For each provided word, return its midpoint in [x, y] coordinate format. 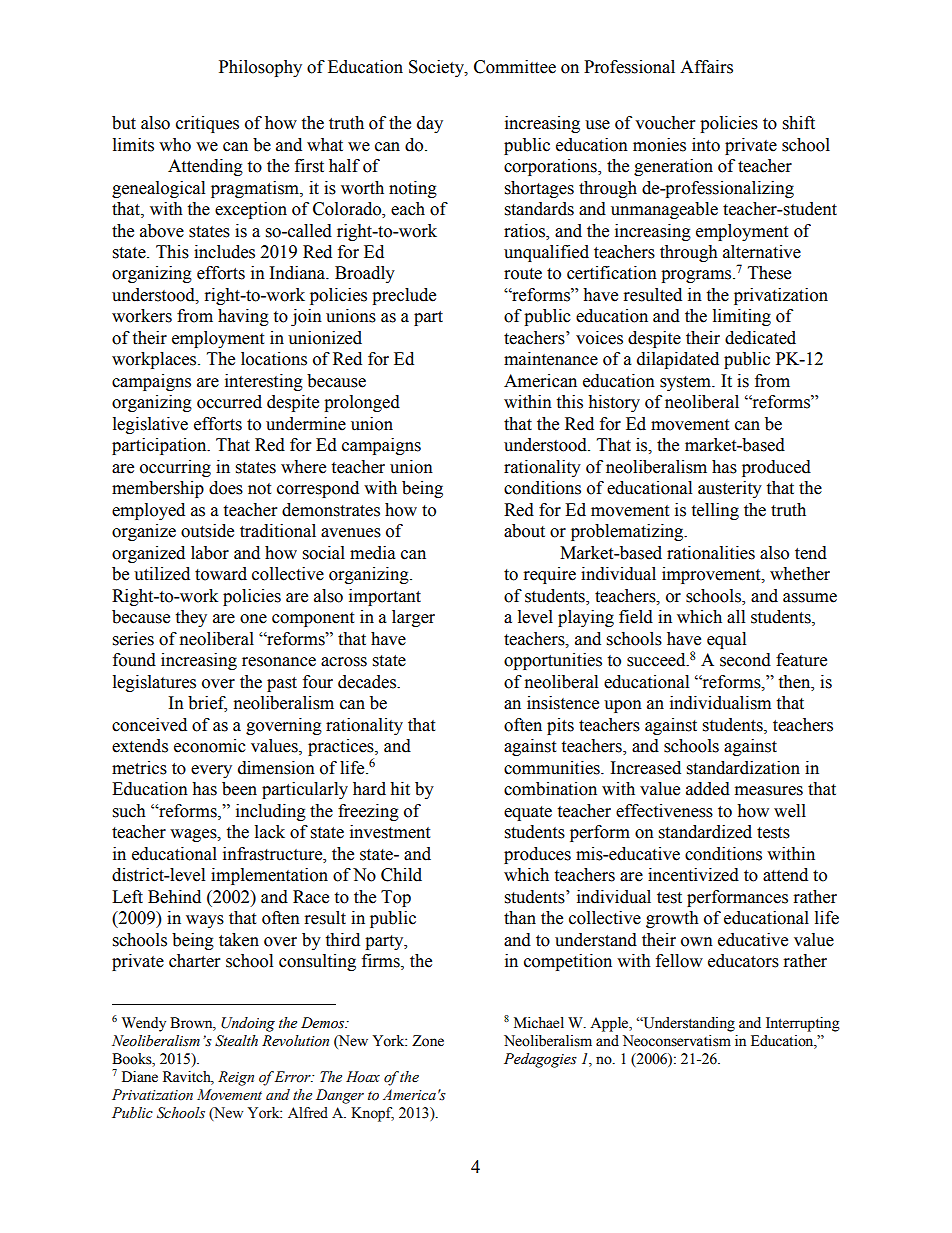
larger [413, 618]
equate [528, 813]
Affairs [706, 67]
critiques [207, 124]
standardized [705, 832]
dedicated [760, 338]
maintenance [551, 359]
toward [221, 574]
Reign [236, 1078]
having [243, 317]
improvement [712, 575]
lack [270, 832]
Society [437, 68]
